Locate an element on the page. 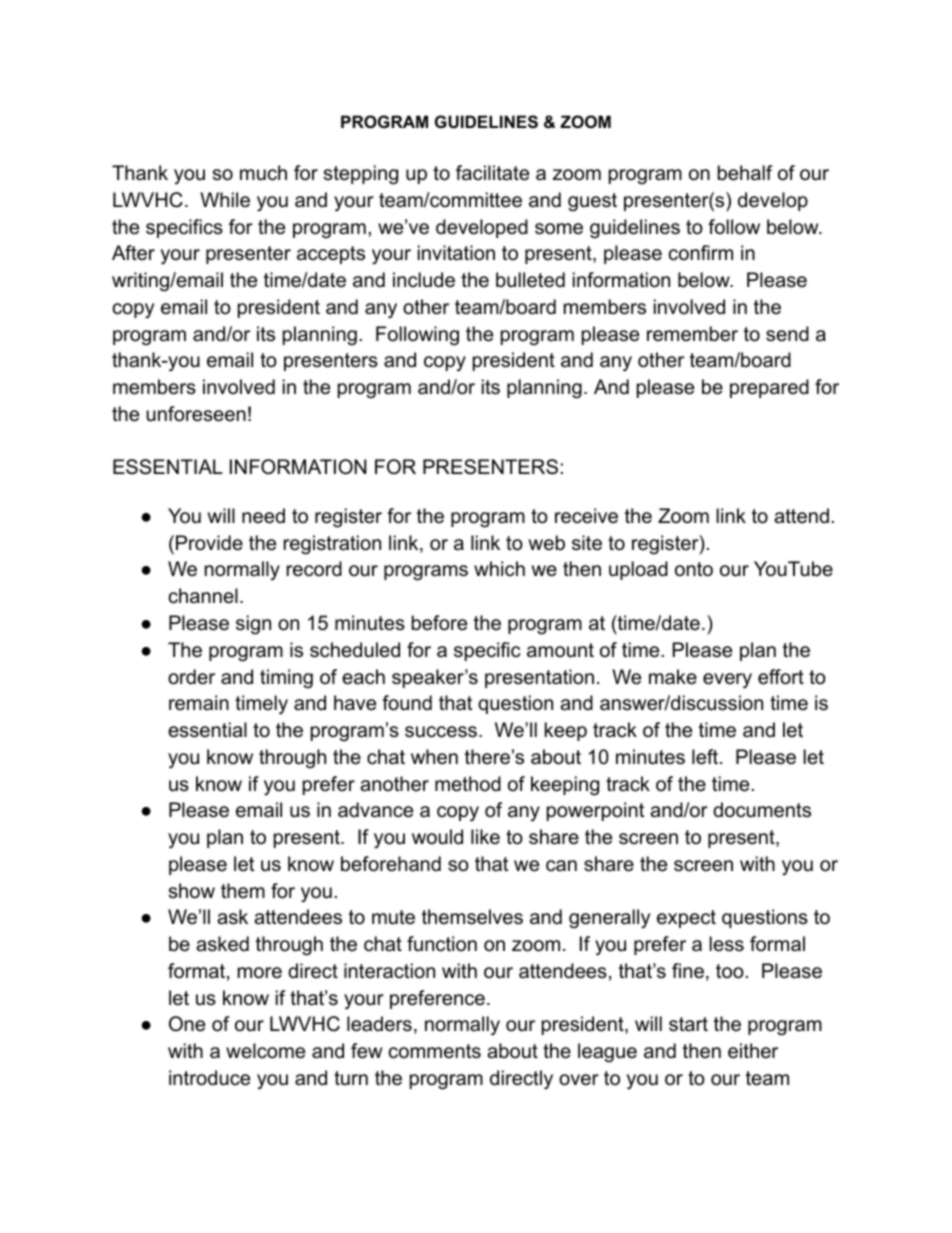 The image size is (952, 1233). While is located at coordinates (225, 200).
